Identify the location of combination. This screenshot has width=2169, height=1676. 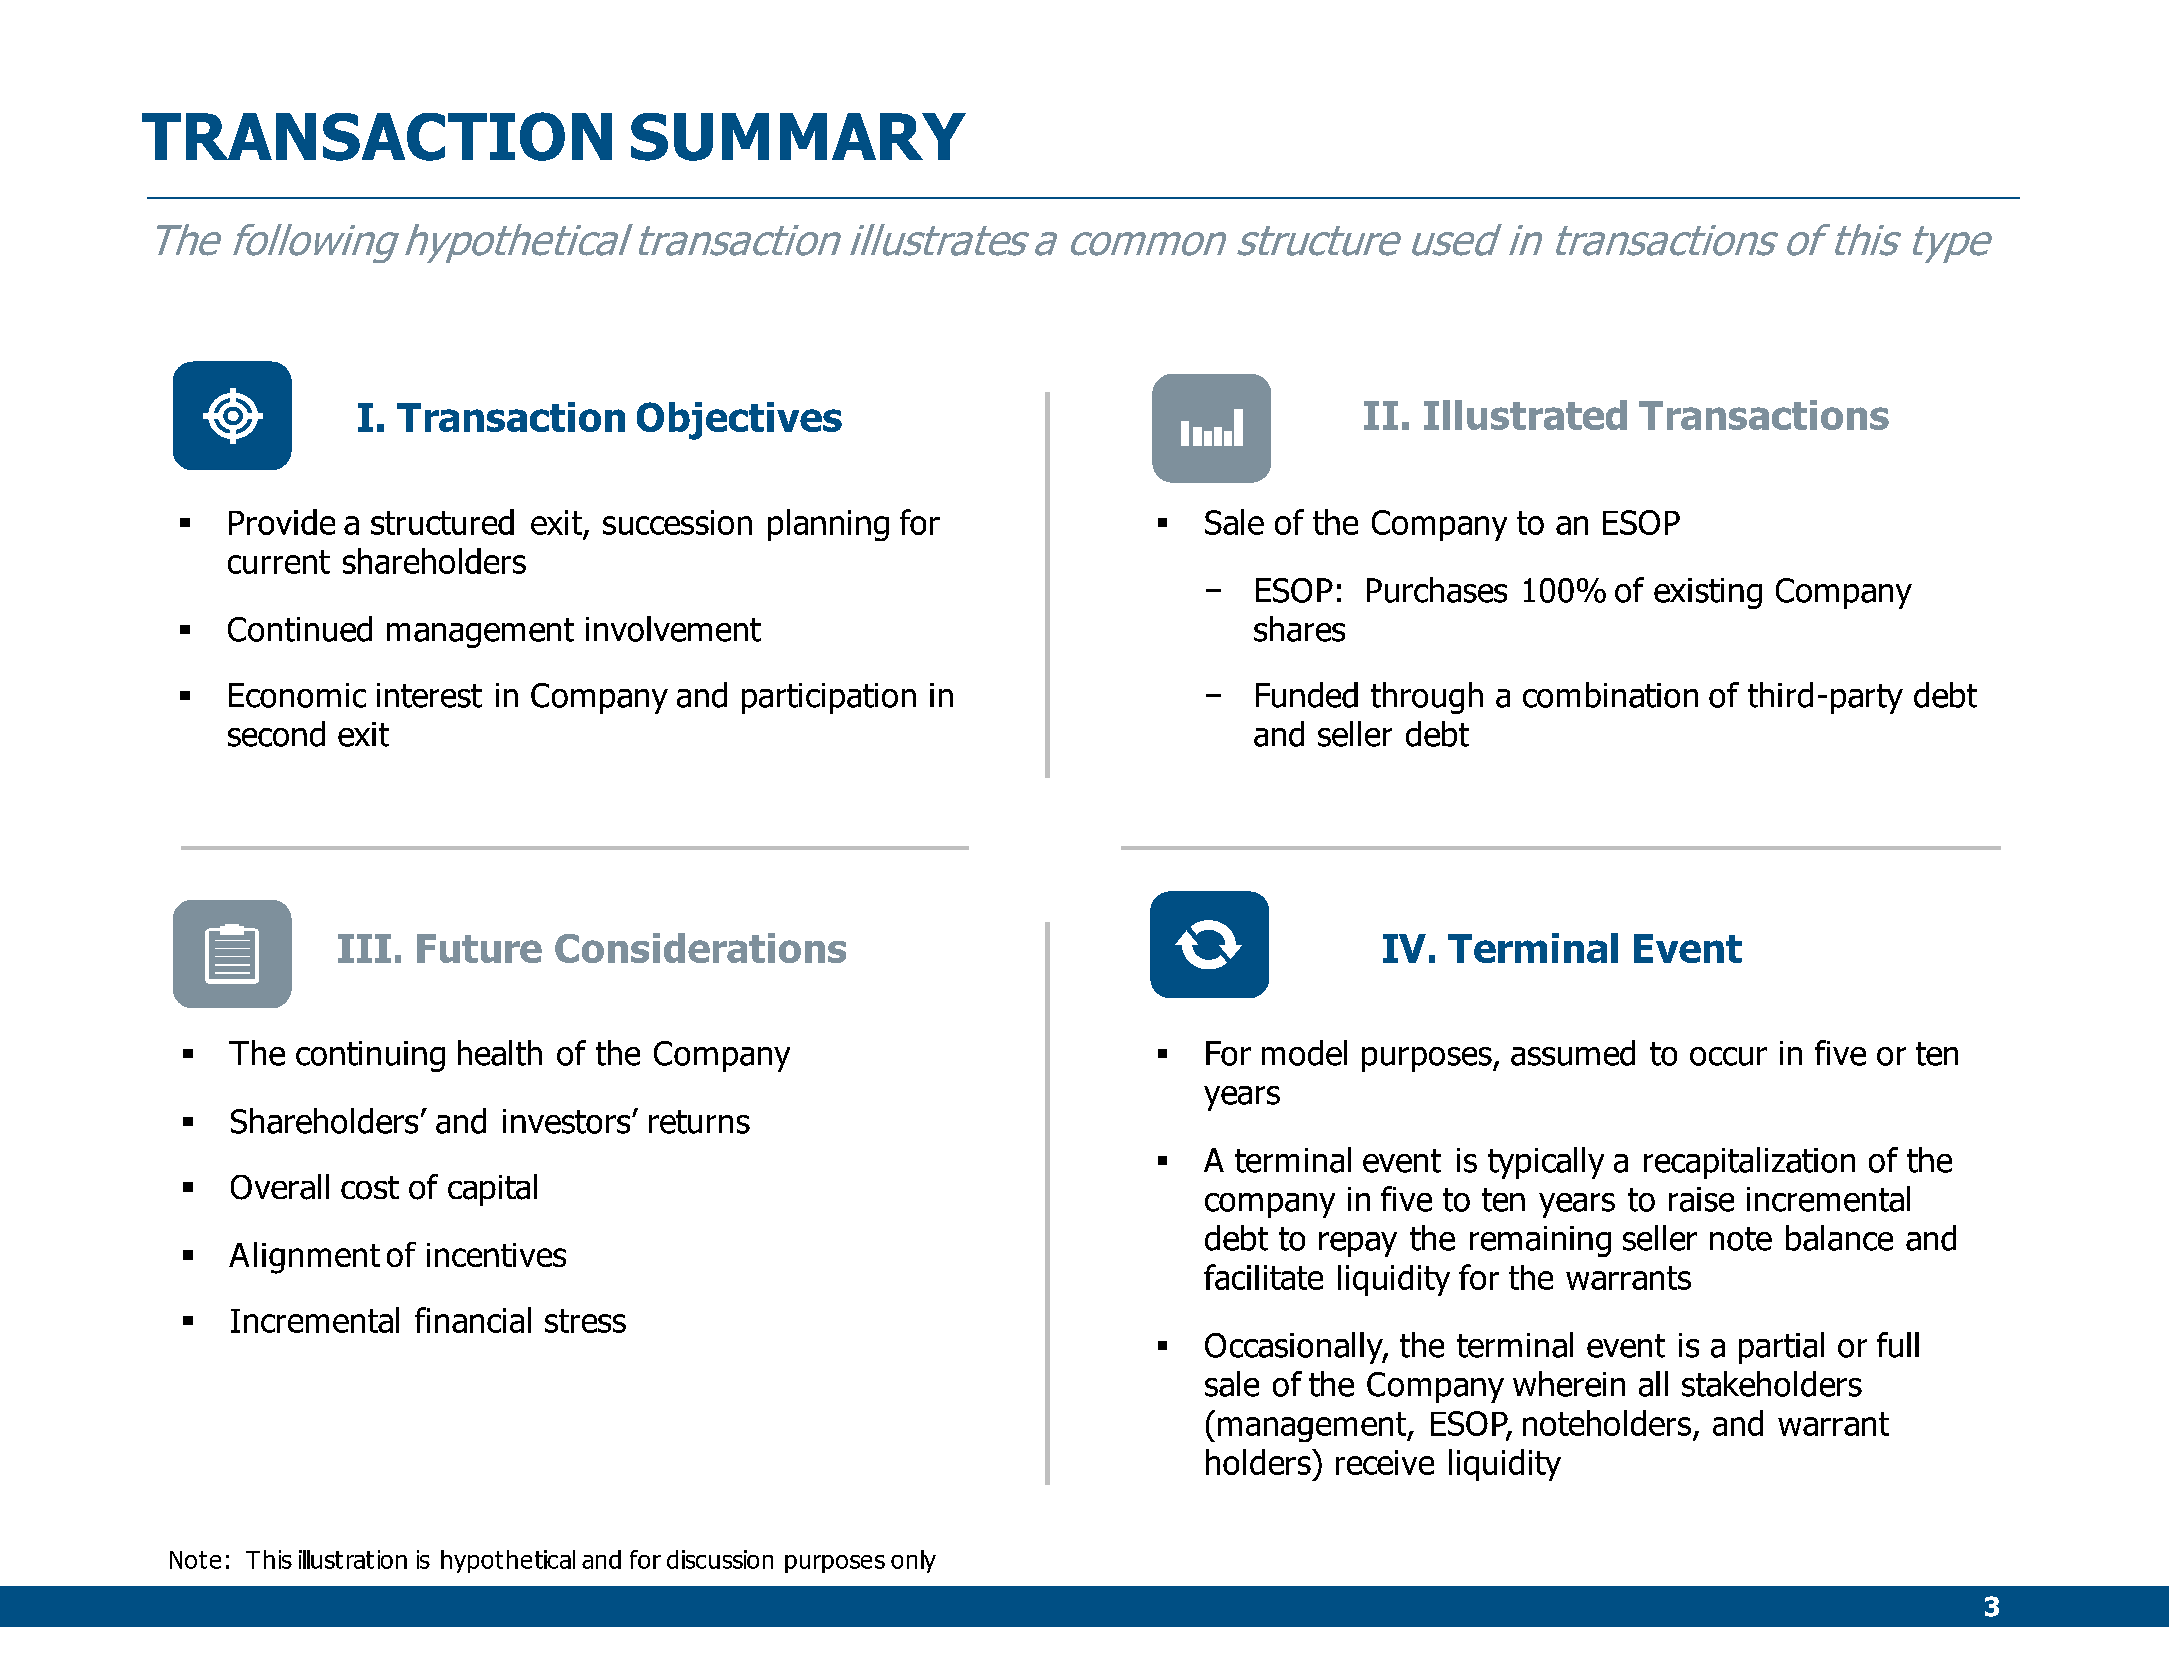
(1610, 695).
